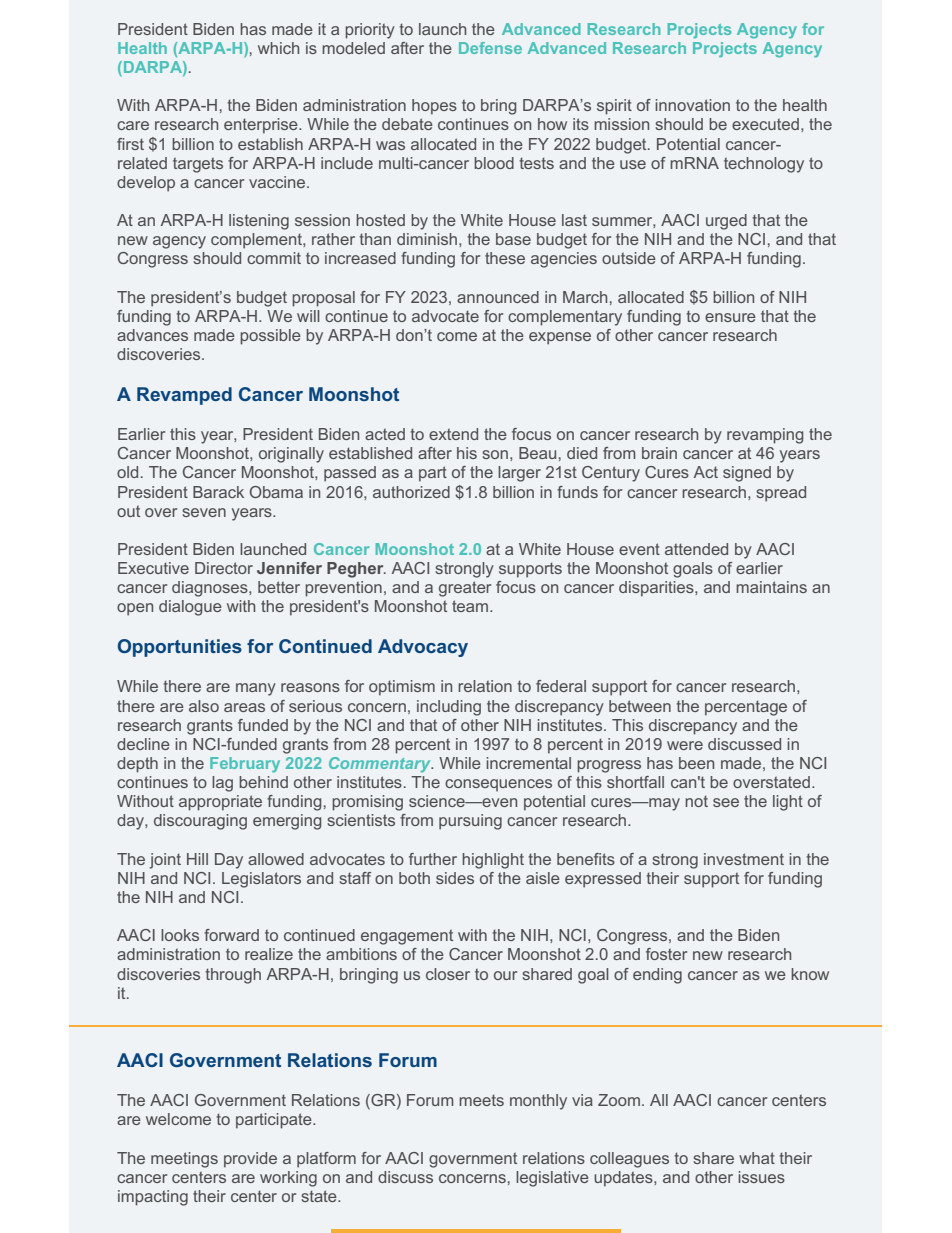 This page has width=952, height=1233. I want to click on innovation, so click(692, 105).
